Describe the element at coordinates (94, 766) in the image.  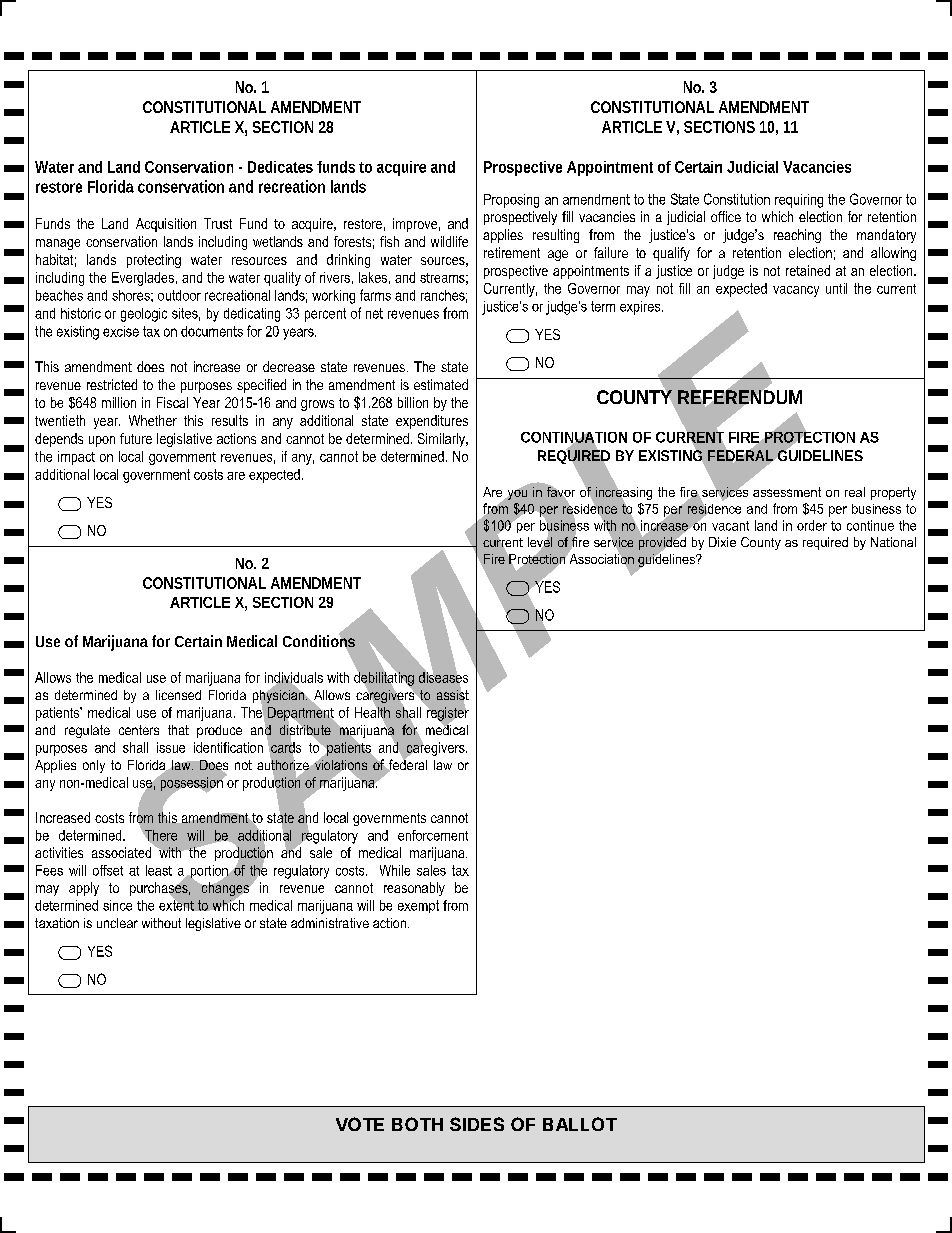
I see `only` at that location.
